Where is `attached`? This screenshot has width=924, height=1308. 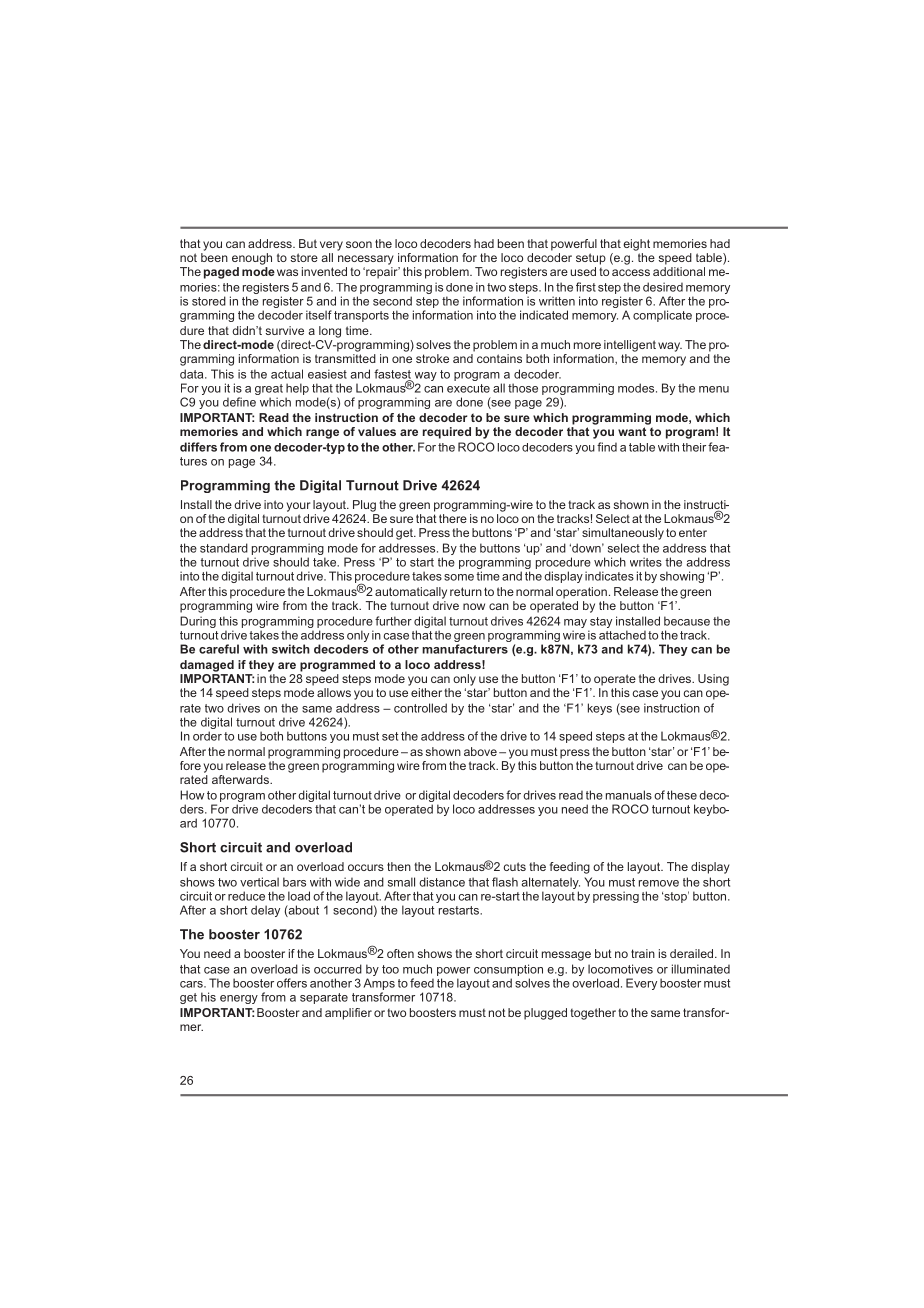
attached is located at coordinates (622, 635).
